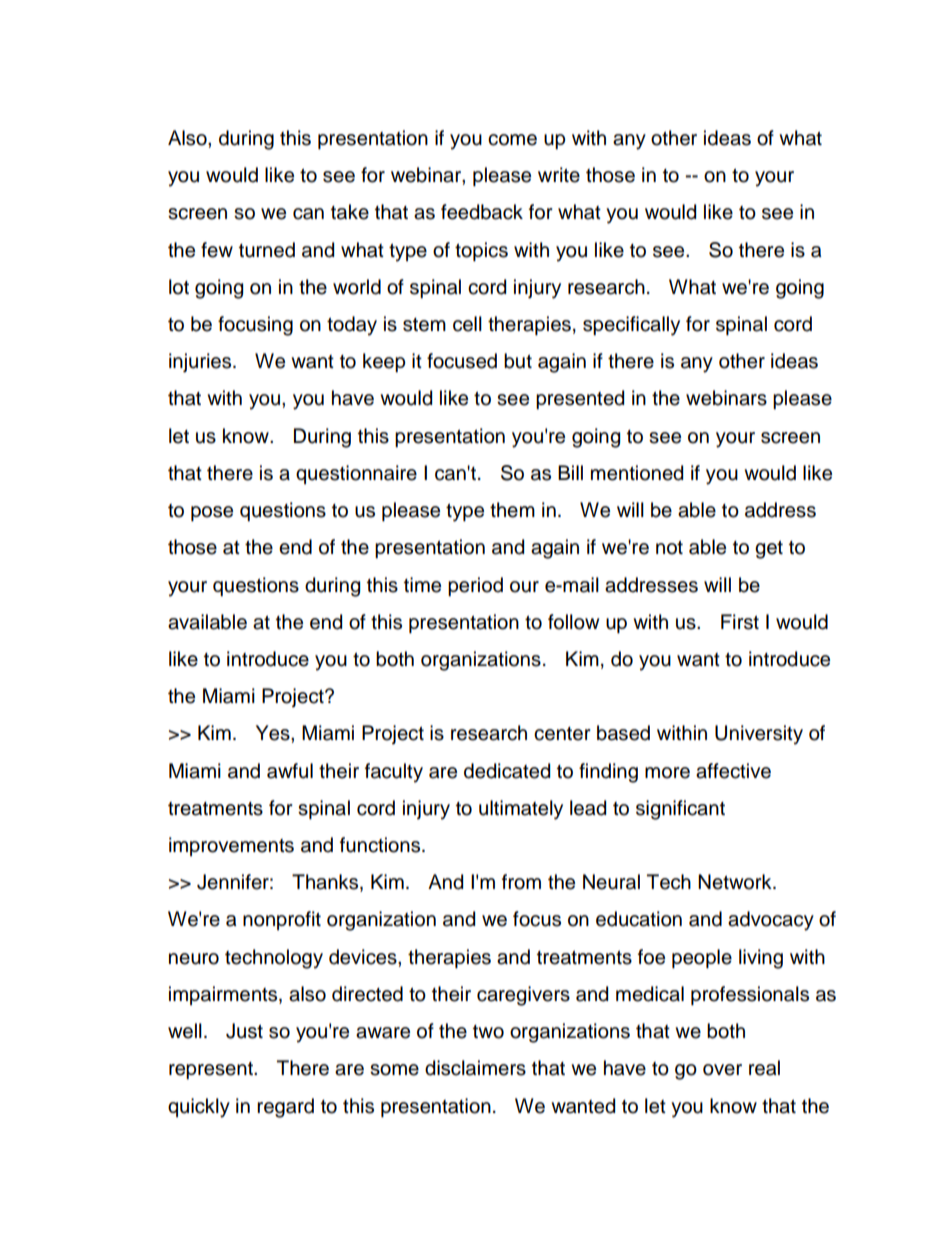  I want to click on write, so click(559, 175).
